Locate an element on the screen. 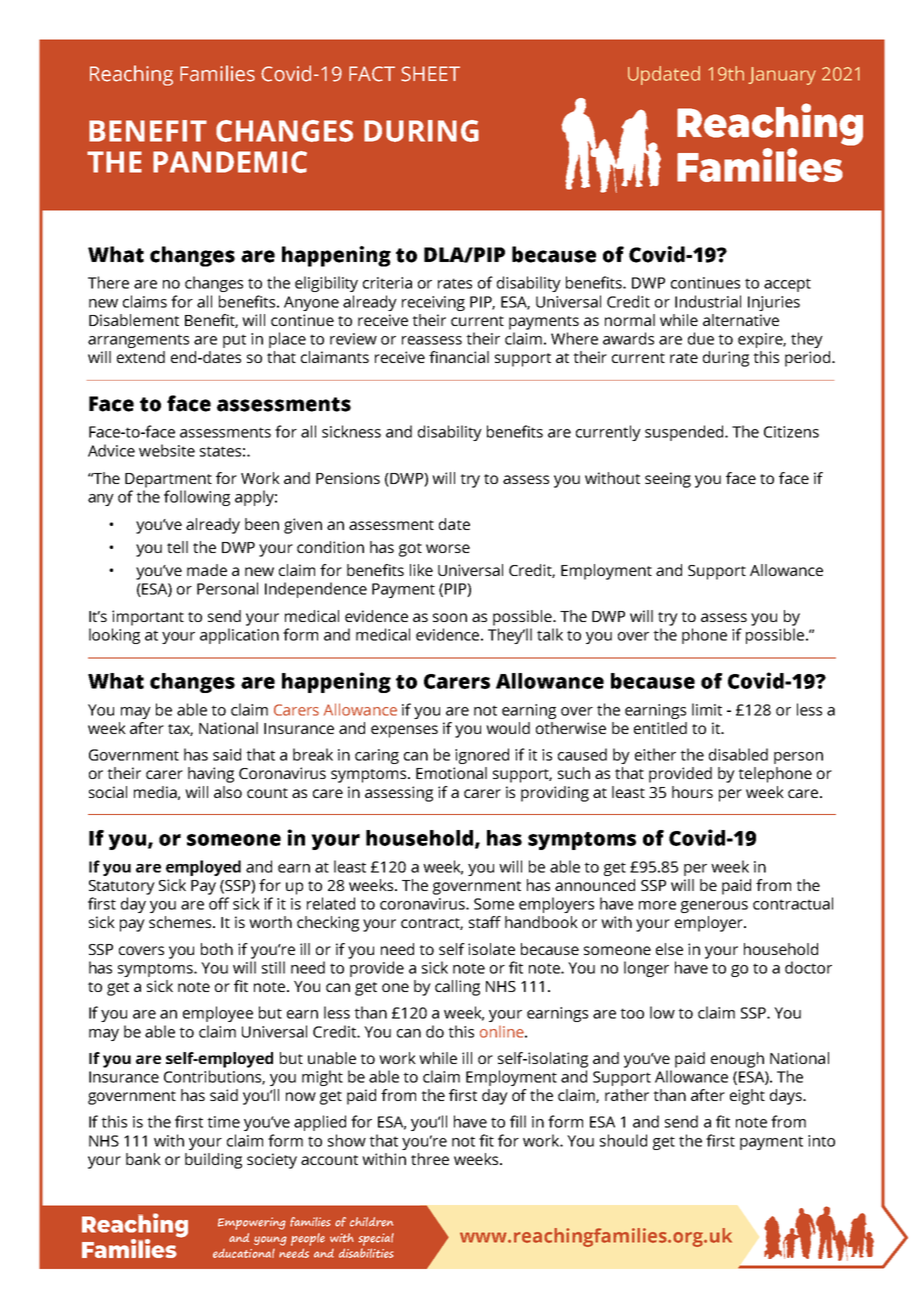 The width and height of the screenshot is (924, 1308). isolate is located at coordinates (491, 949).
